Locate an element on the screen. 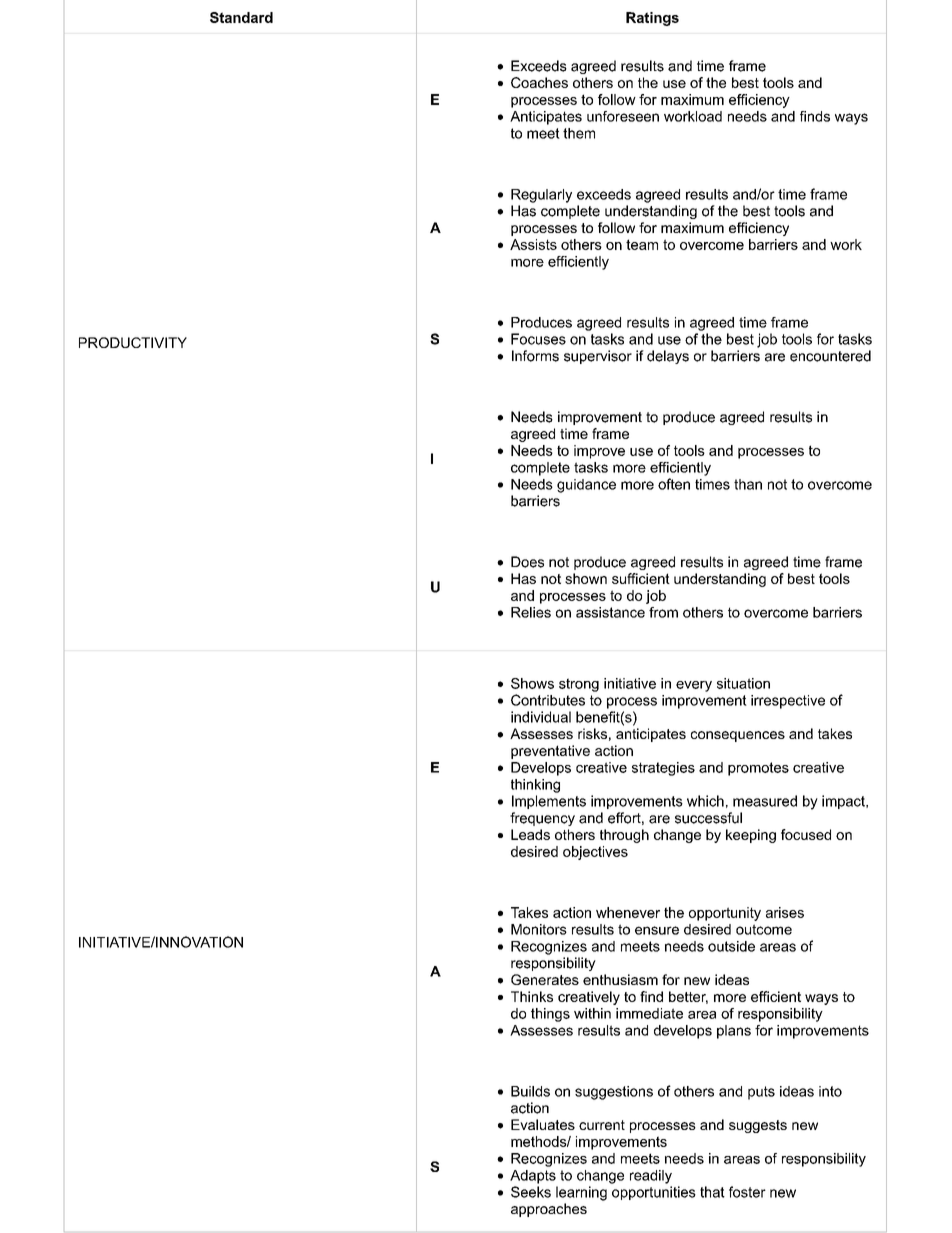 The height and width of the screenshot is (1233, 952). Does is located at coordinates (527, 562).
